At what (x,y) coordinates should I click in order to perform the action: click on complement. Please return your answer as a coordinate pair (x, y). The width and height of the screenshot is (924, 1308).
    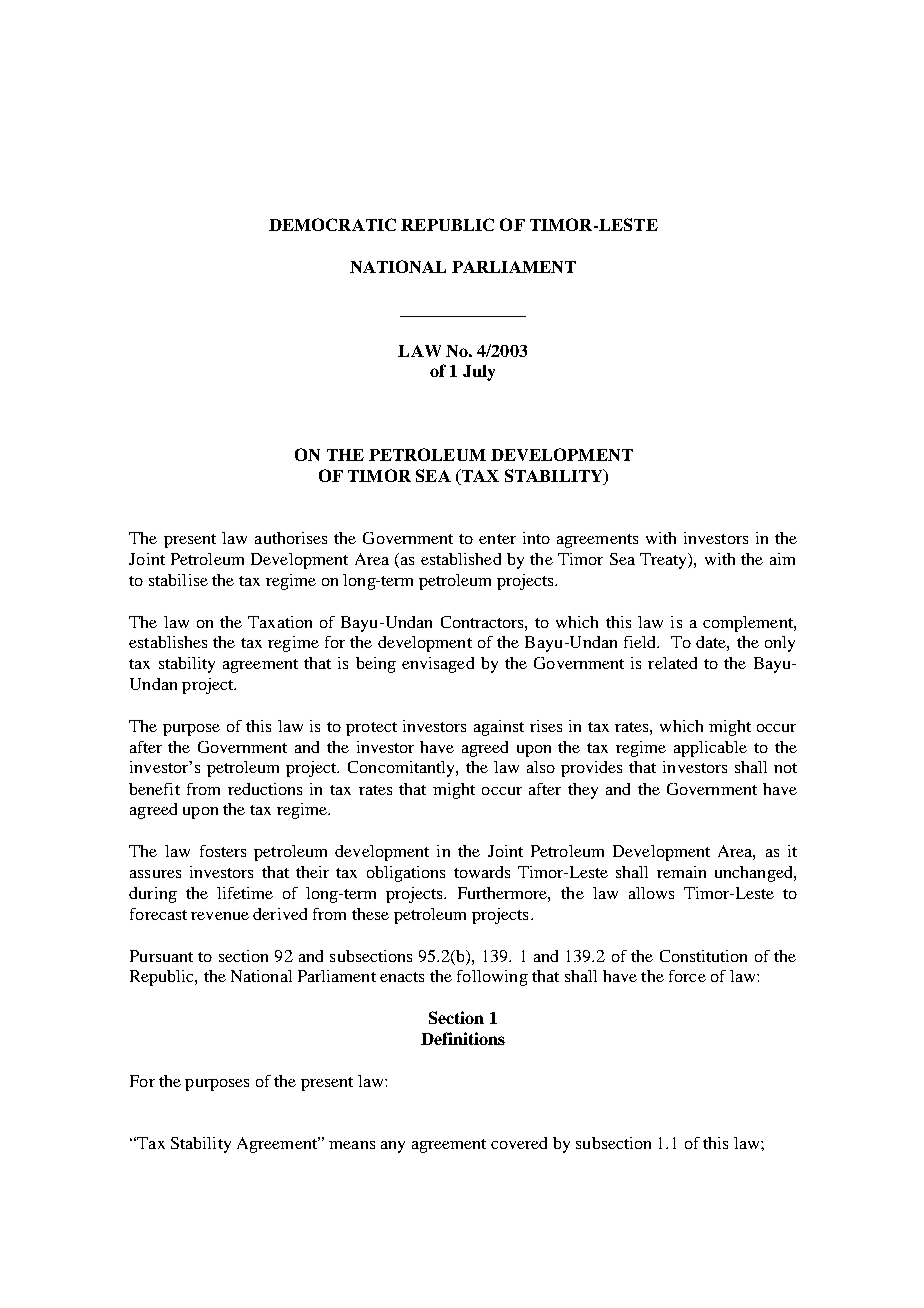
    Looking at the image, I should click on (749, 624).
